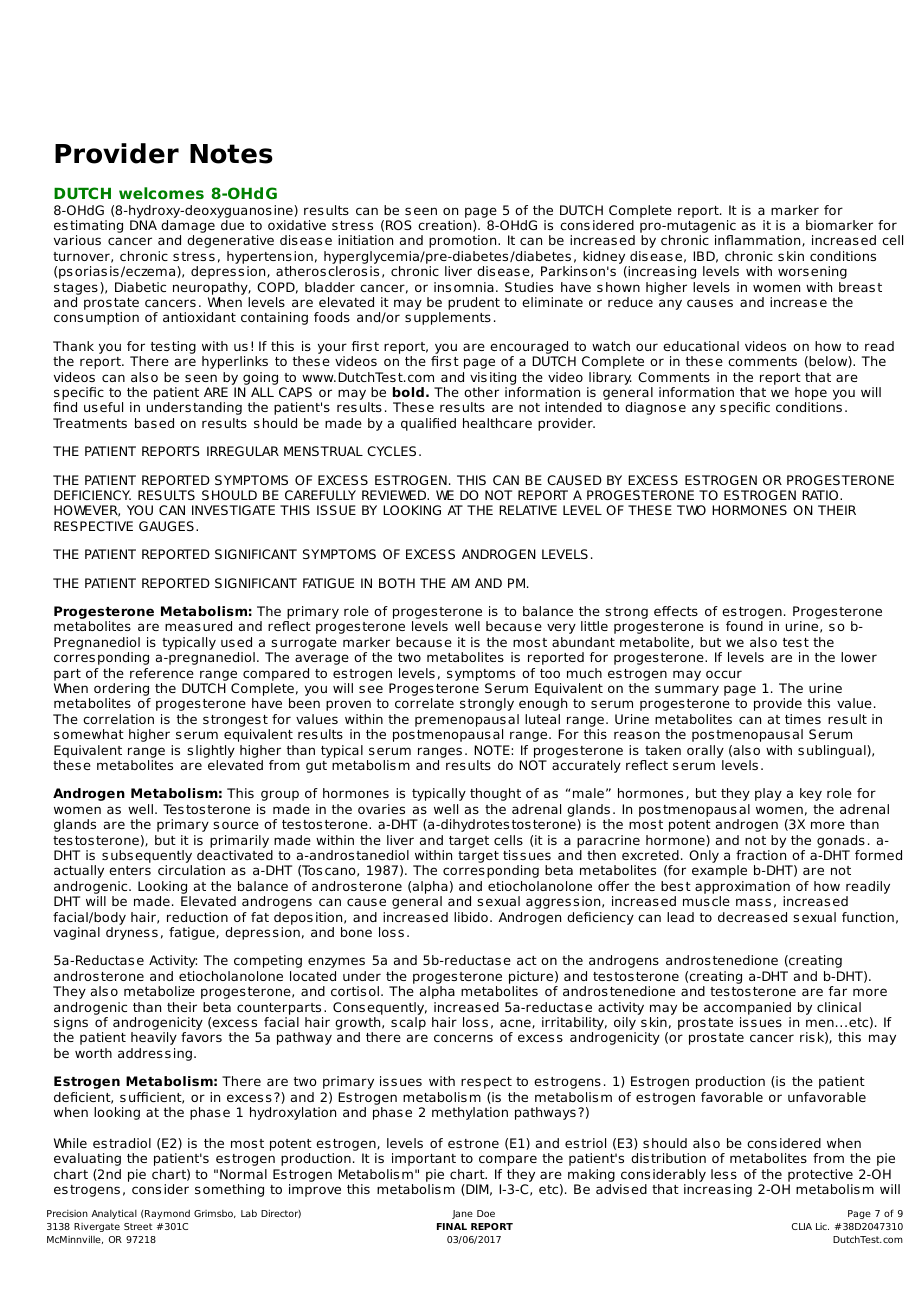 The image size is (924, 1308). I want to click on protective, so click(820, 1175).
